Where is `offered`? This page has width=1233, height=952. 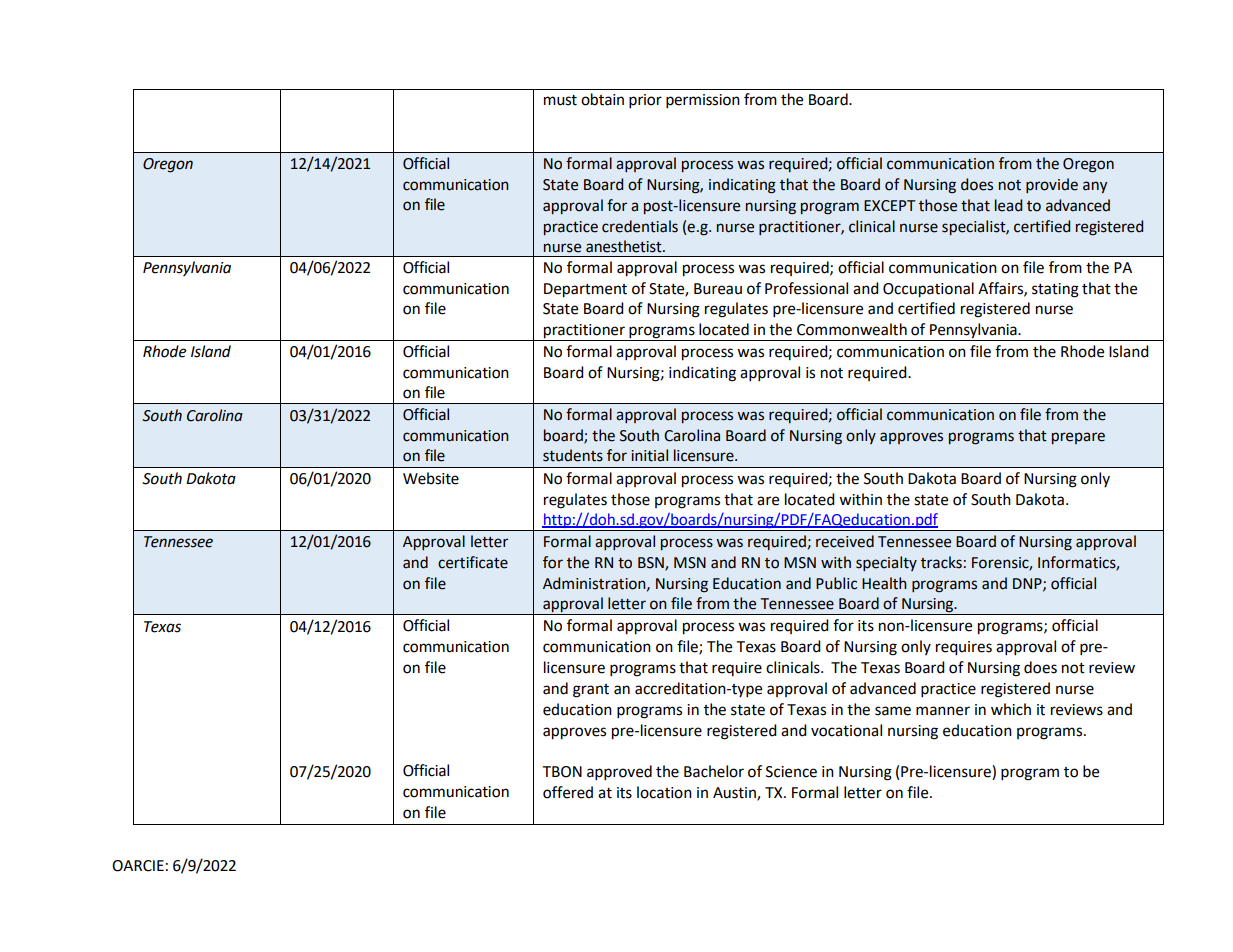 offered is located at coordinates (568, 792).
